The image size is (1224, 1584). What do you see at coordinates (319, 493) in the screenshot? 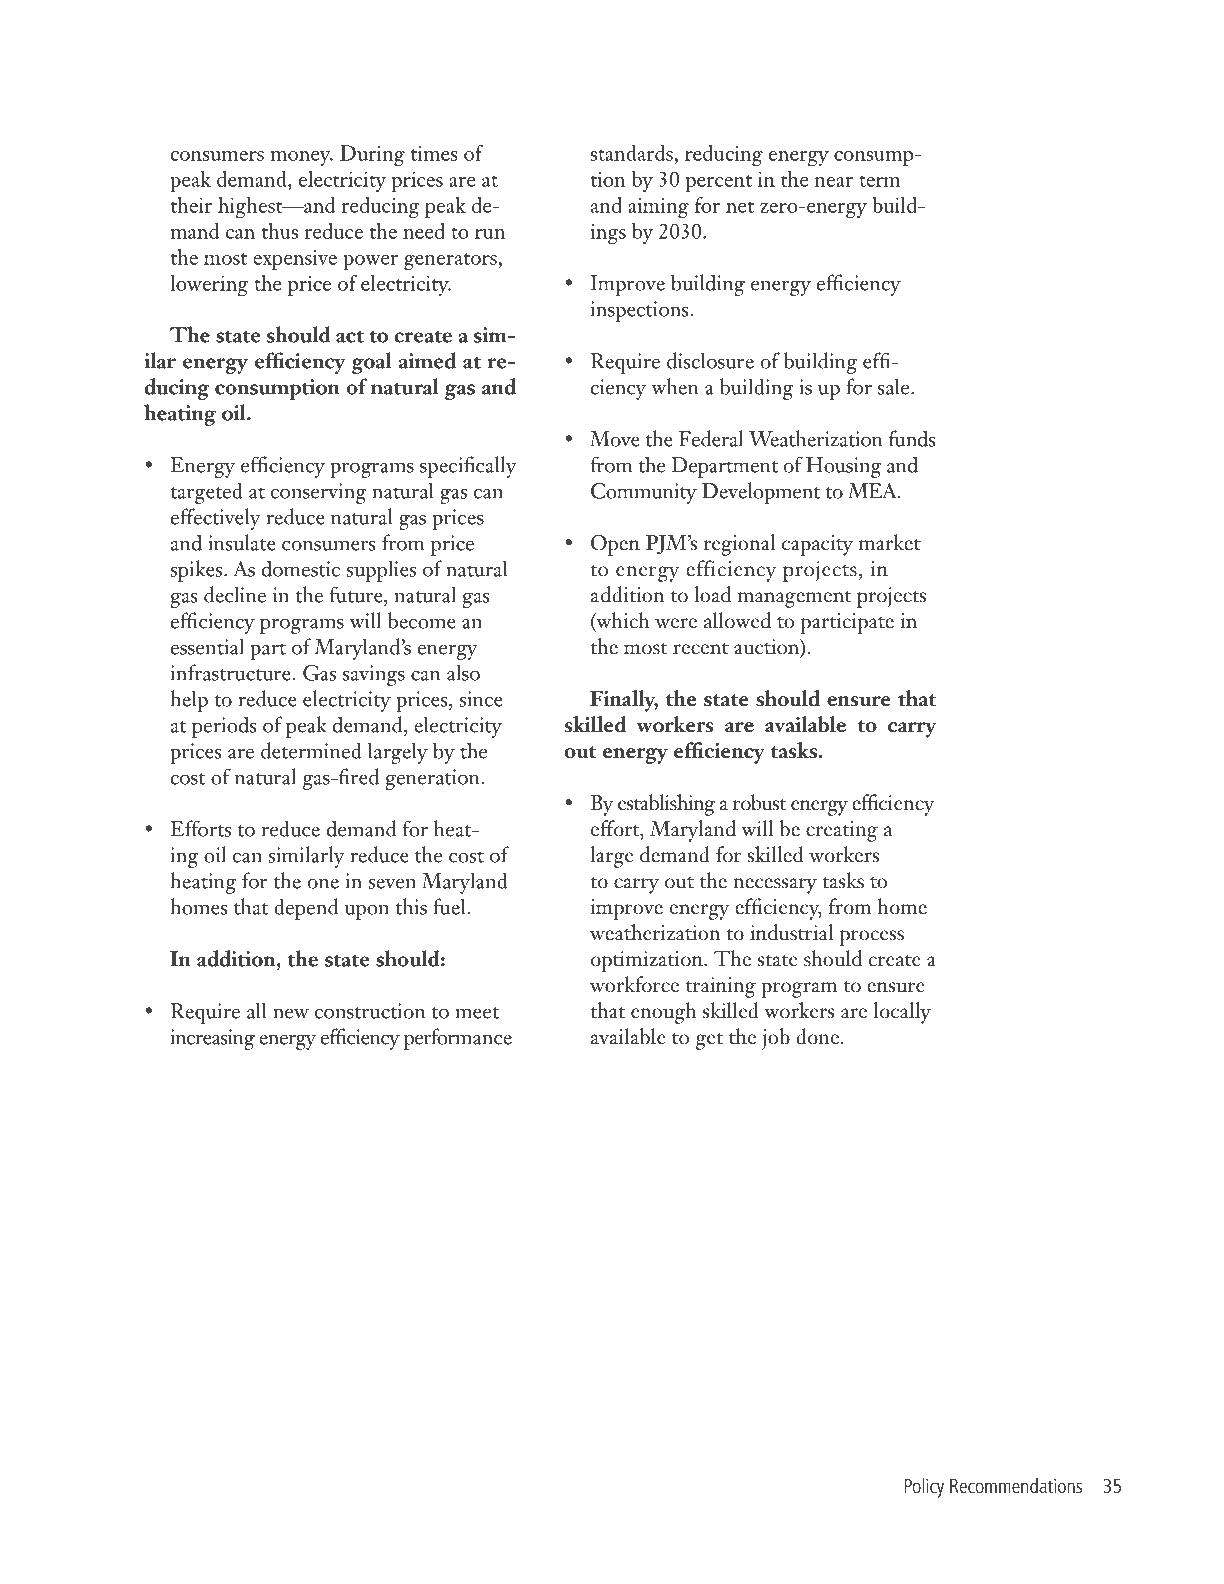
I see `conserving` at bounding box center [319, 493].
